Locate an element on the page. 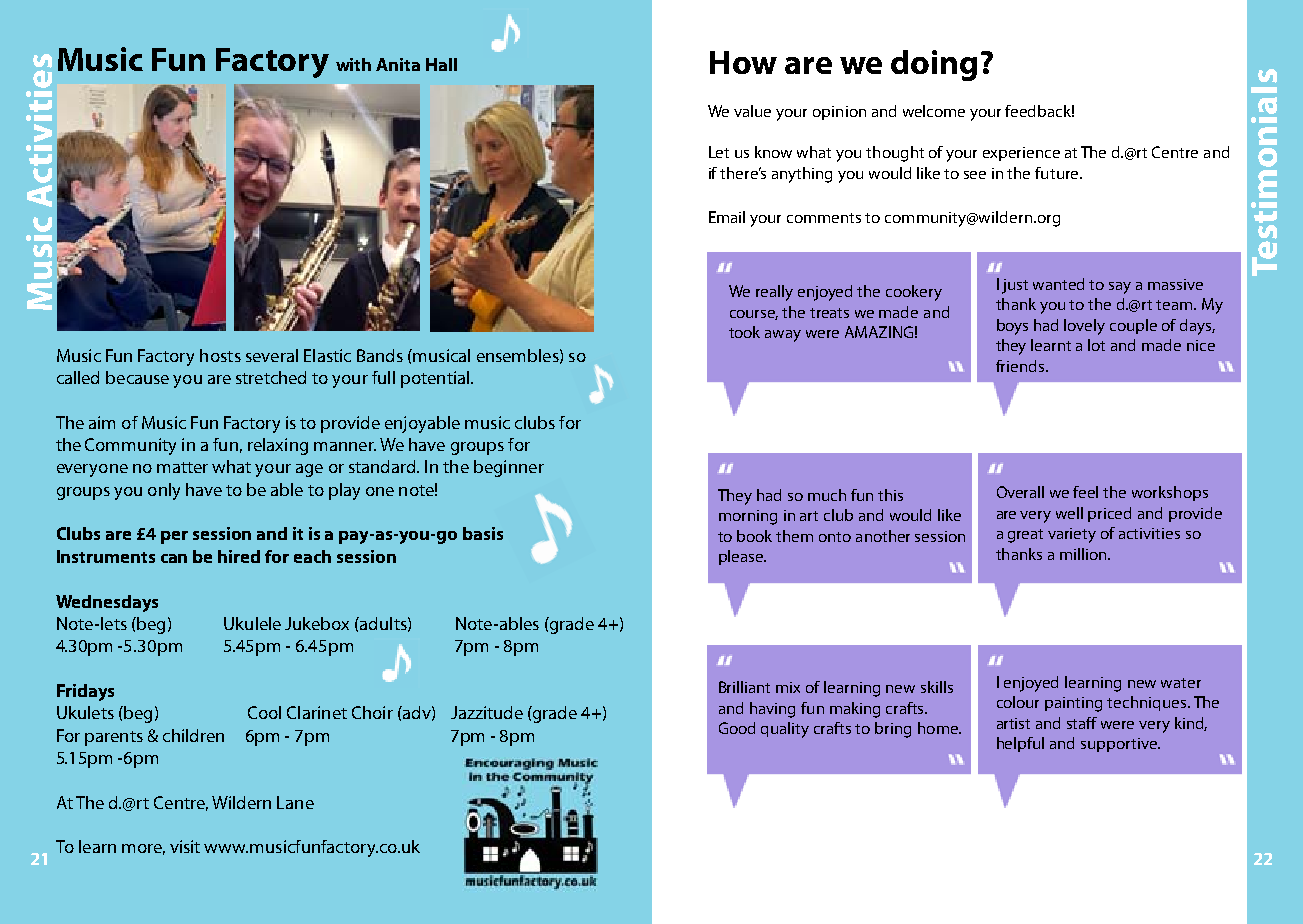 The height and width of the image is (924, 1303). matter is located at coordinates (182, 467).
